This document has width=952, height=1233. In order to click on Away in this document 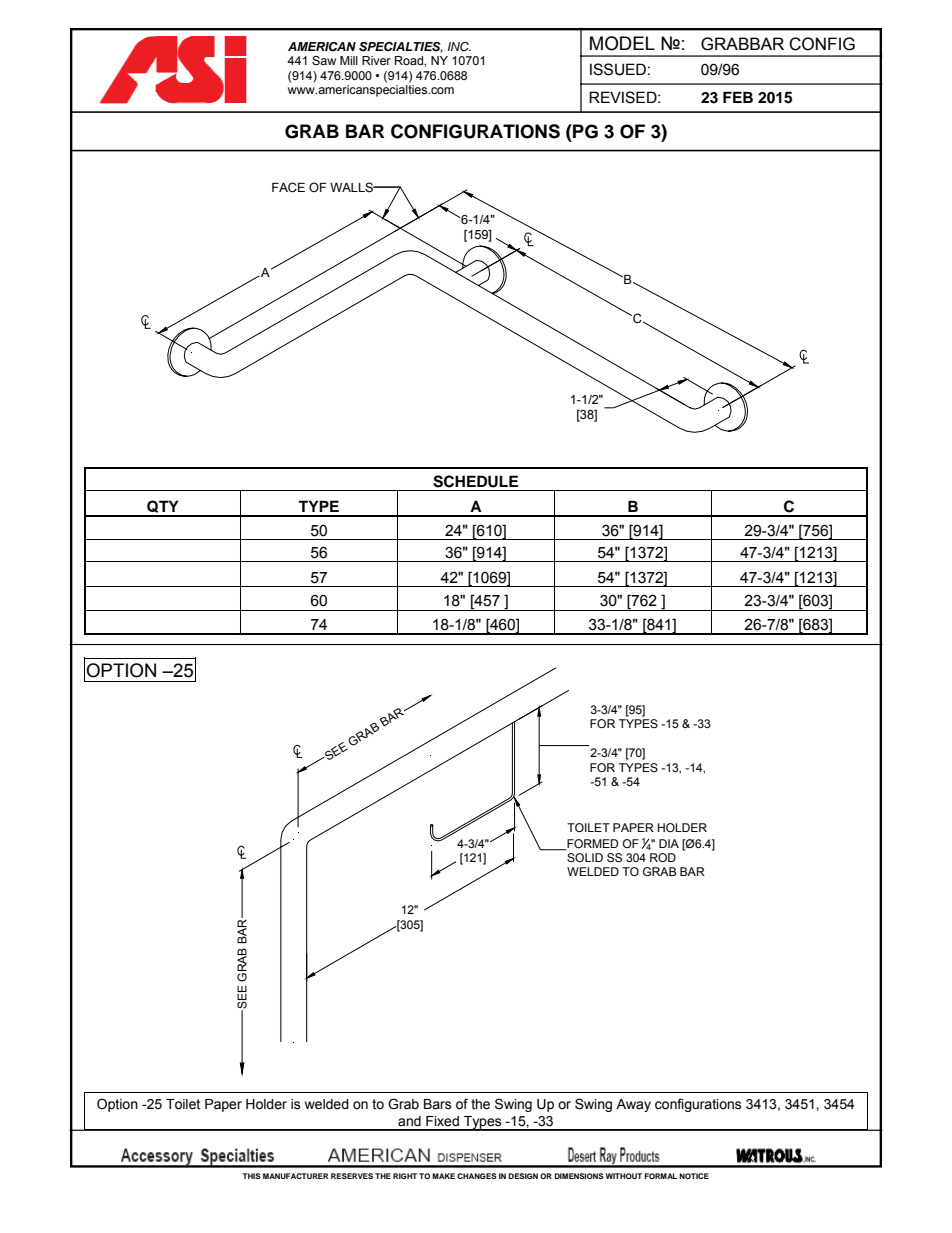, I will do `click(633, 1105)`.
